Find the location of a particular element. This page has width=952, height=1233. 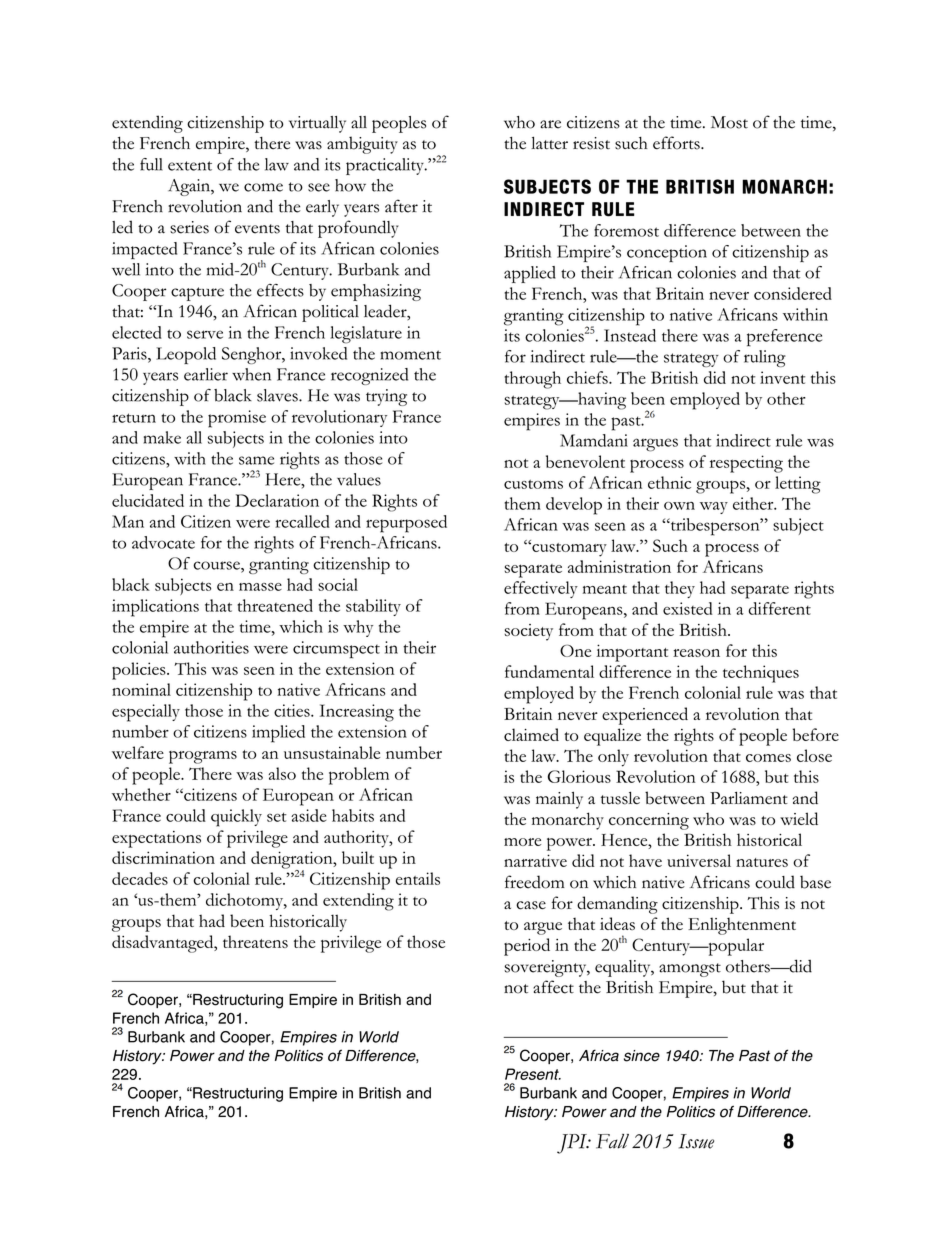

efforts is located at coordinates (677, 143).
